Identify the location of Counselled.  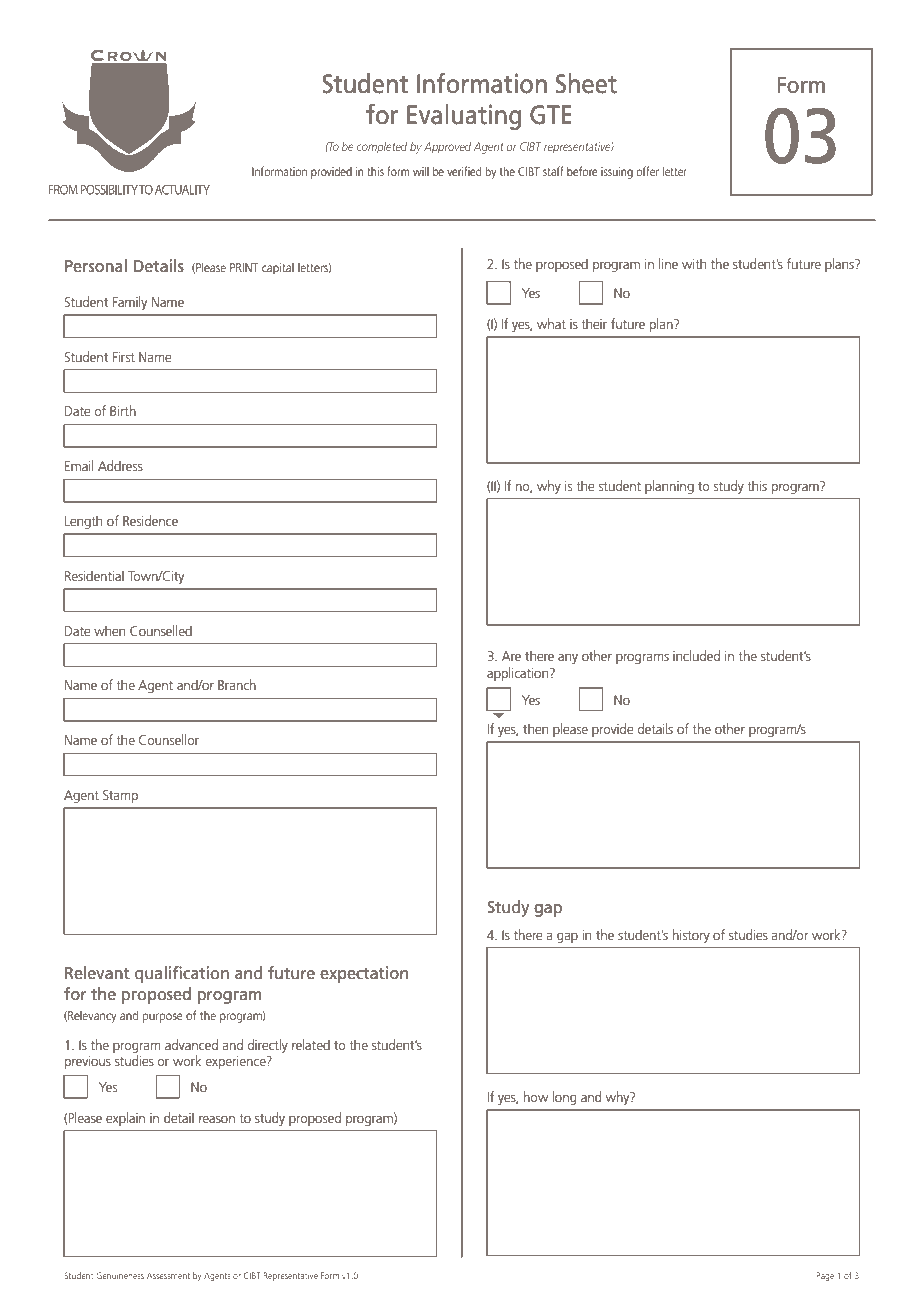
(161, 630).
